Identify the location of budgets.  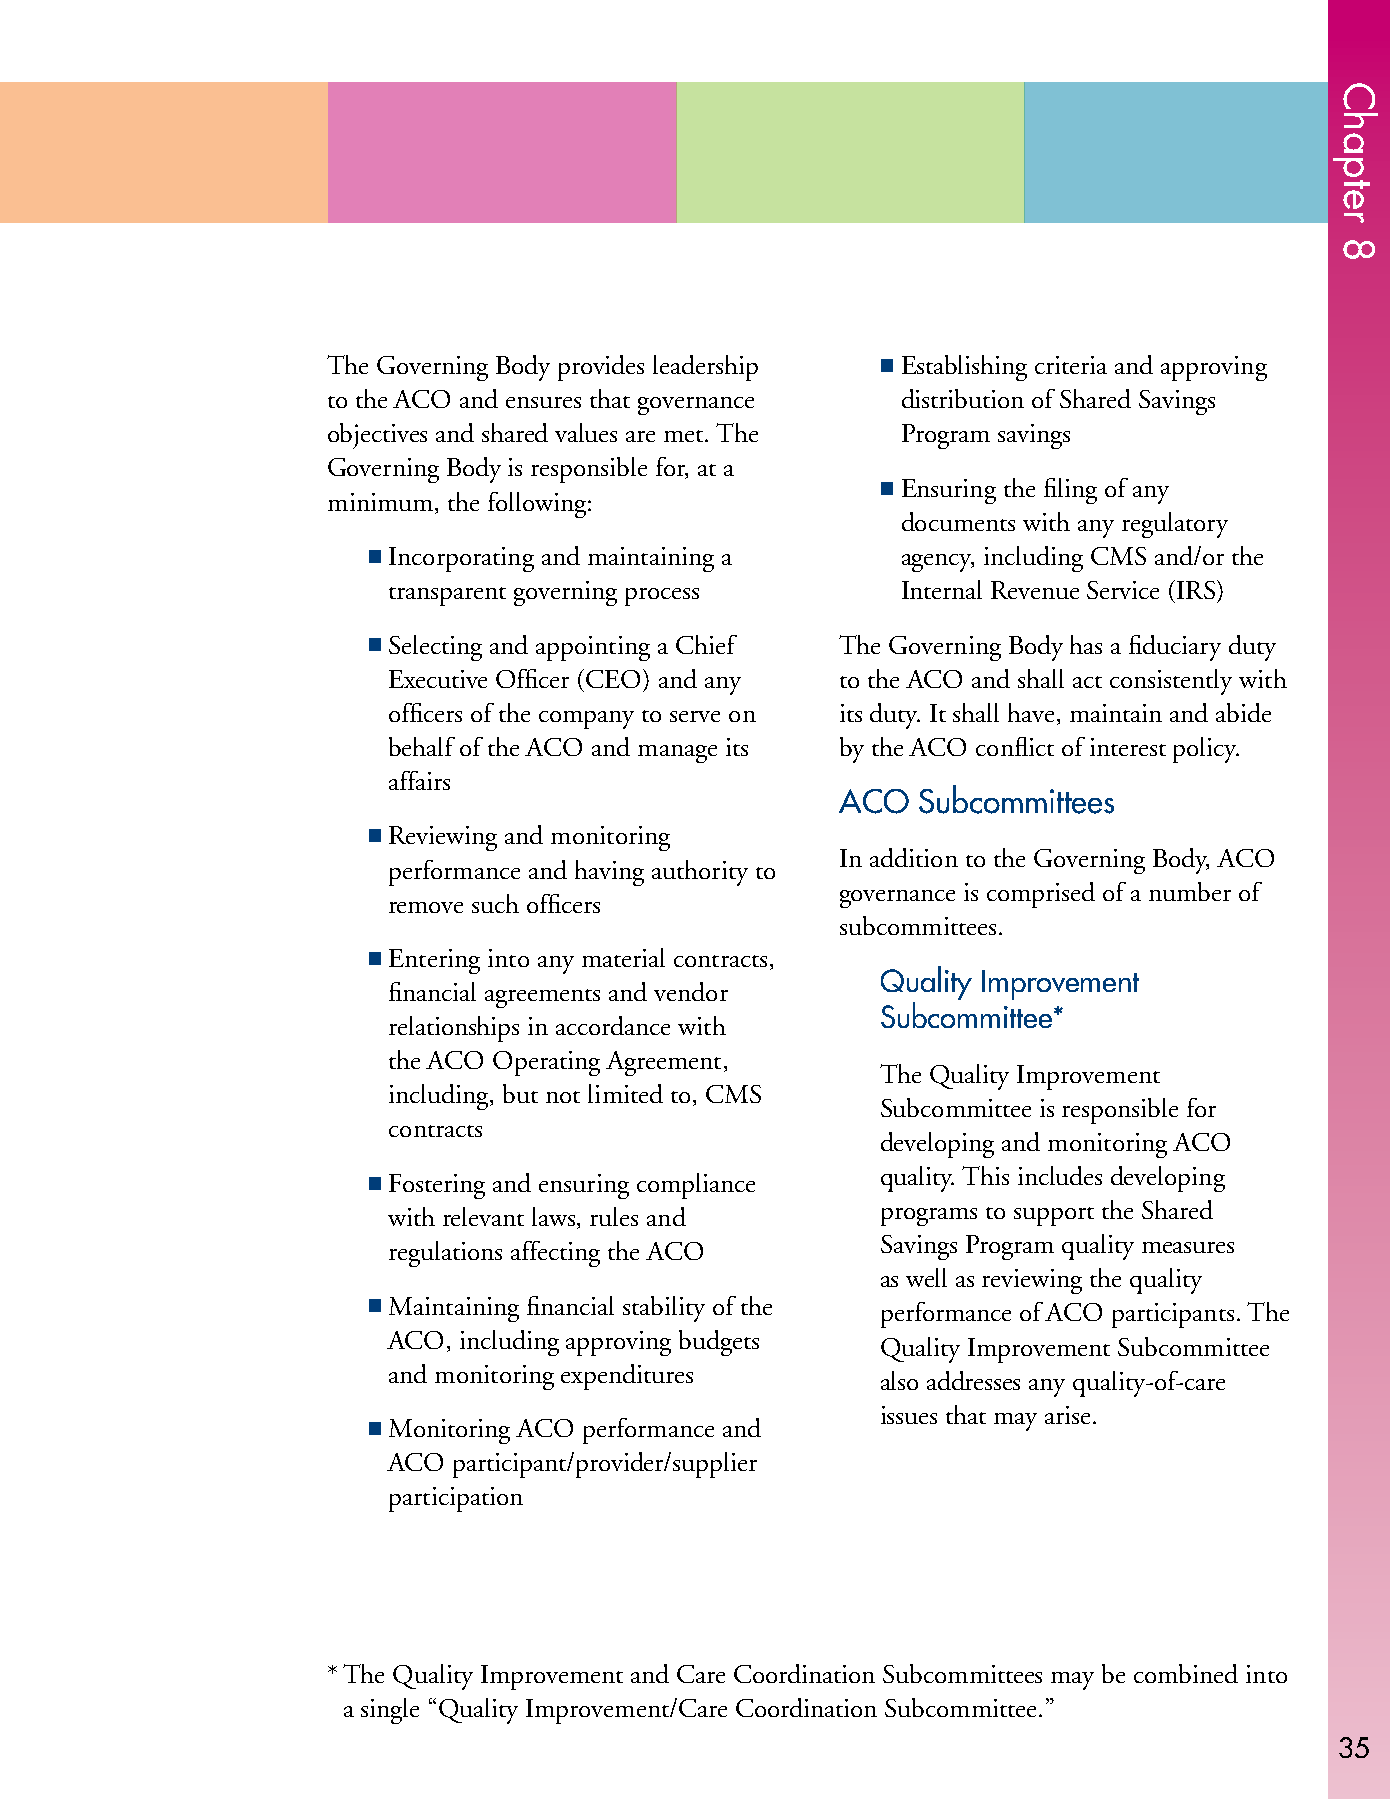
(719, 1343).
